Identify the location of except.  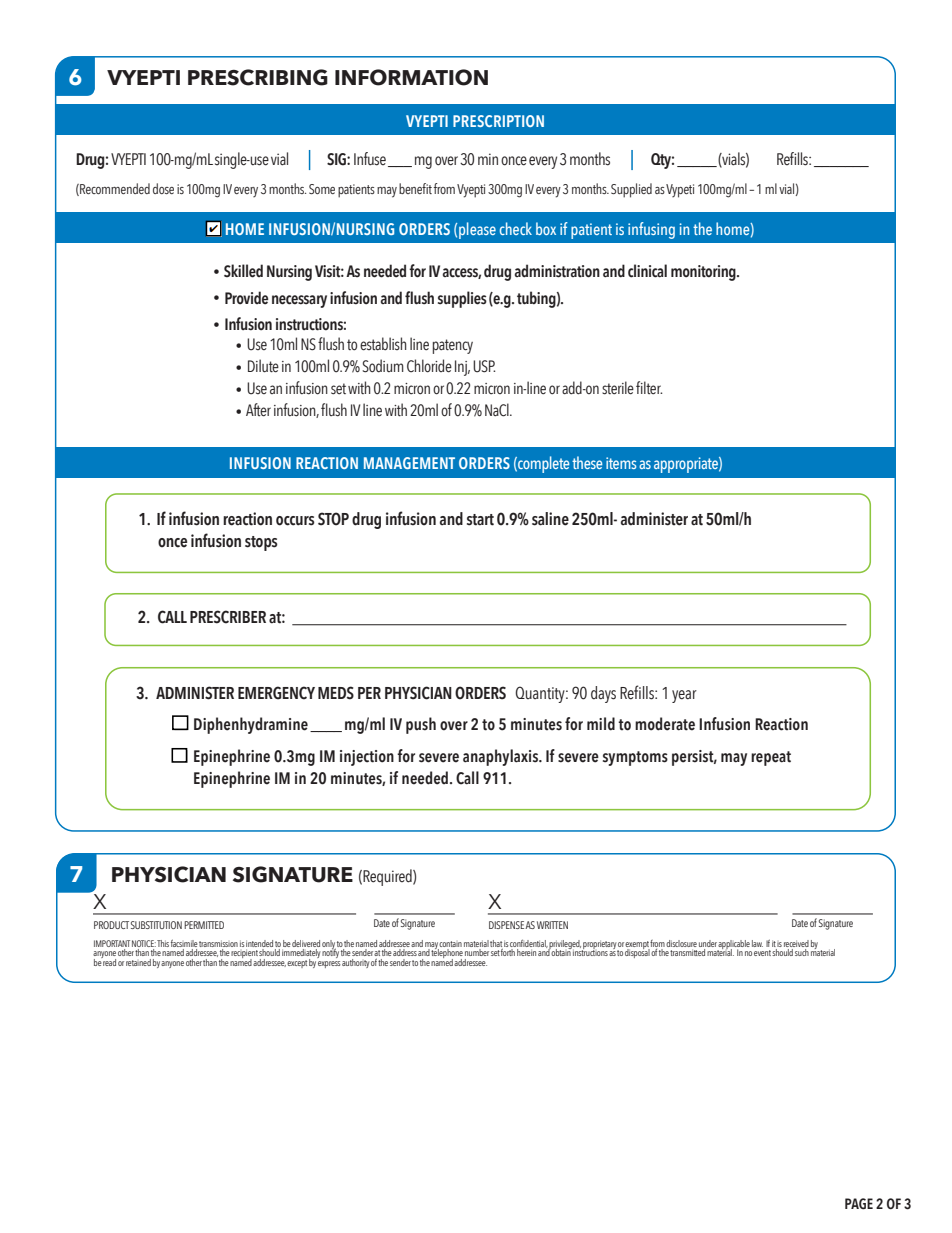
(297, 964).
